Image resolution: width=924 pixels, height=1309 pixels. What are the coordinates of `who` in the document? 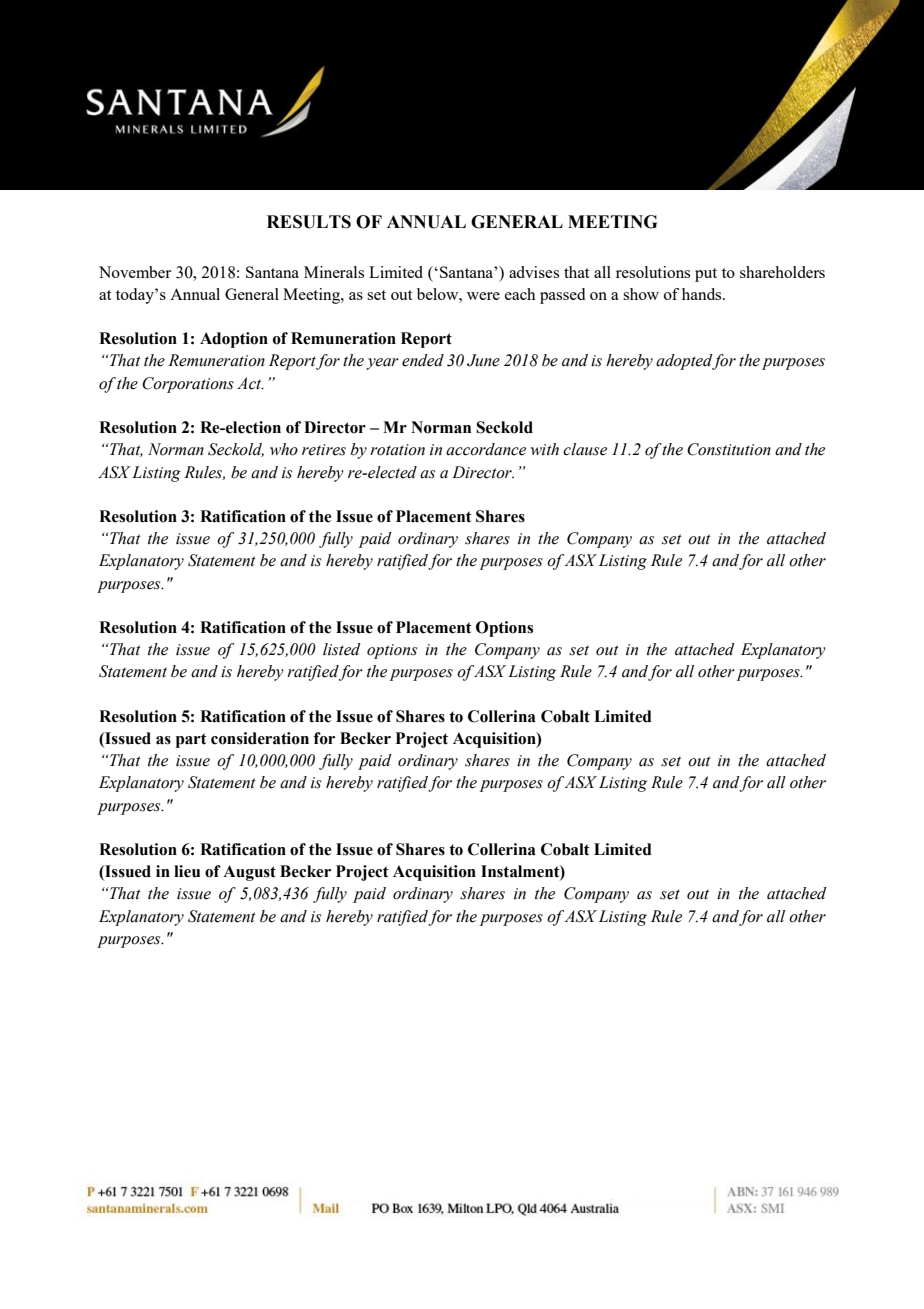 It's located at (284, 449).
